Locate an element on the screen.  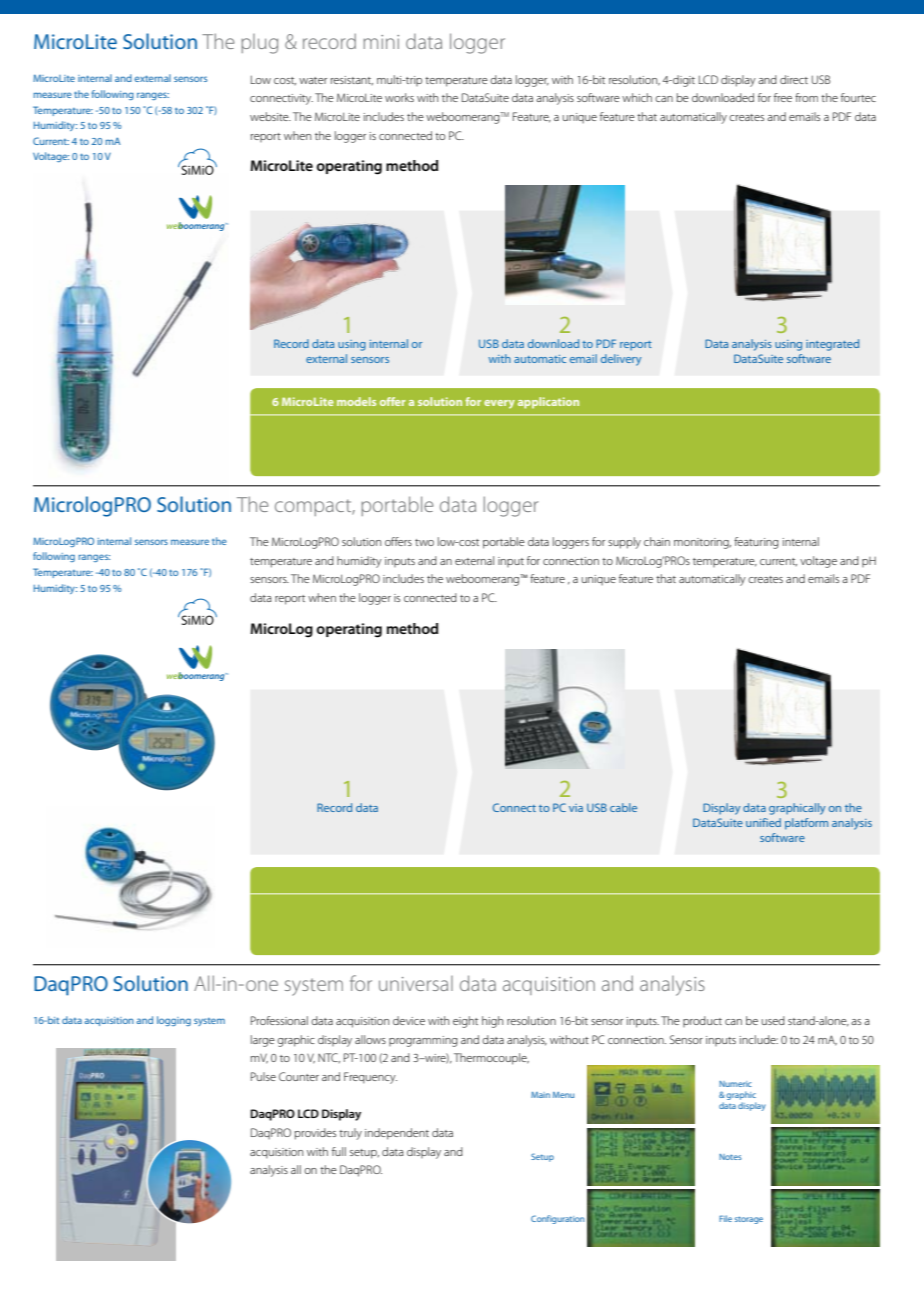
every is located at coordinates (499, 404).
